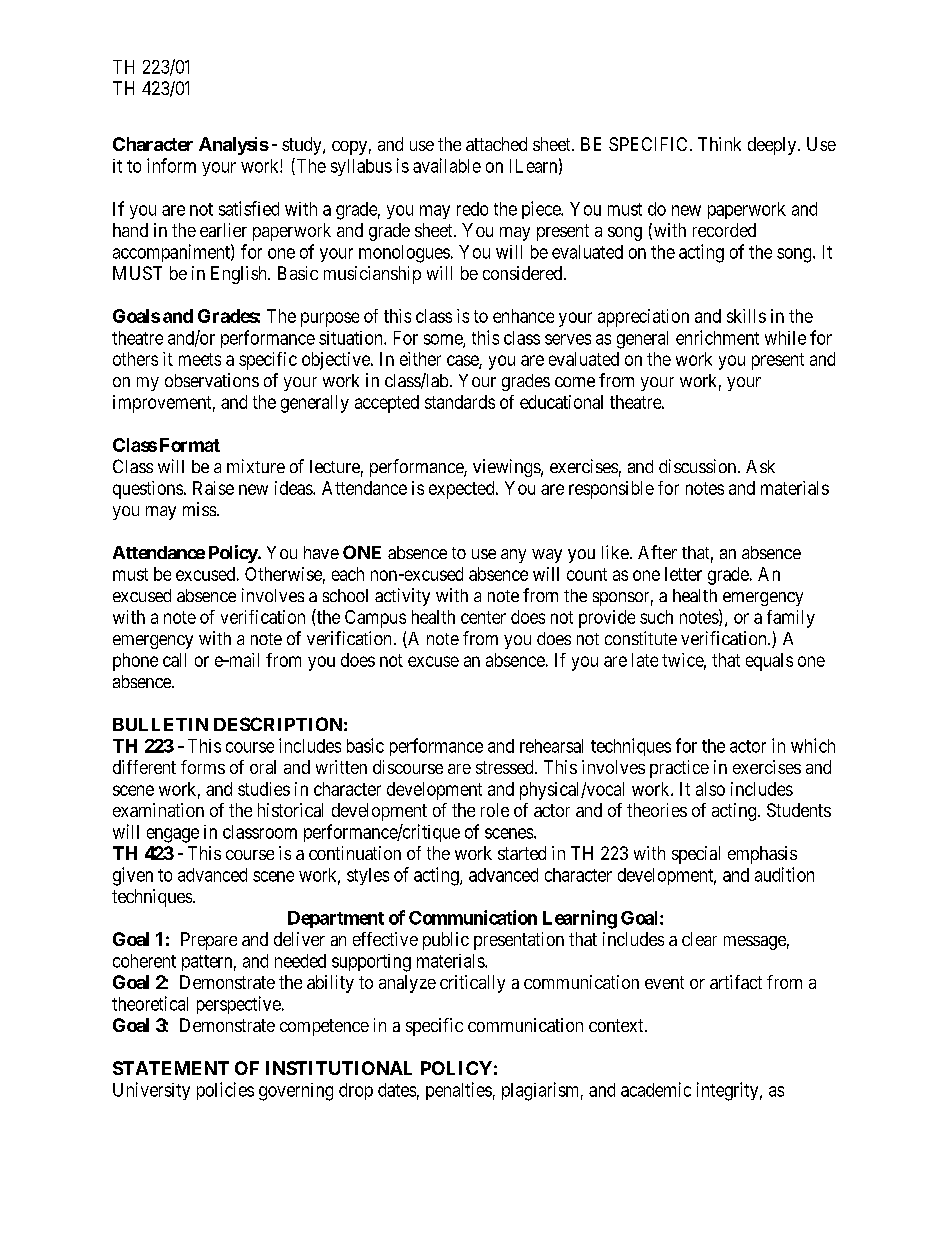 This image has height=1233, width=952. Describe the element at coordinates (762, 855) in the image. I see `emphasis` at that location.
